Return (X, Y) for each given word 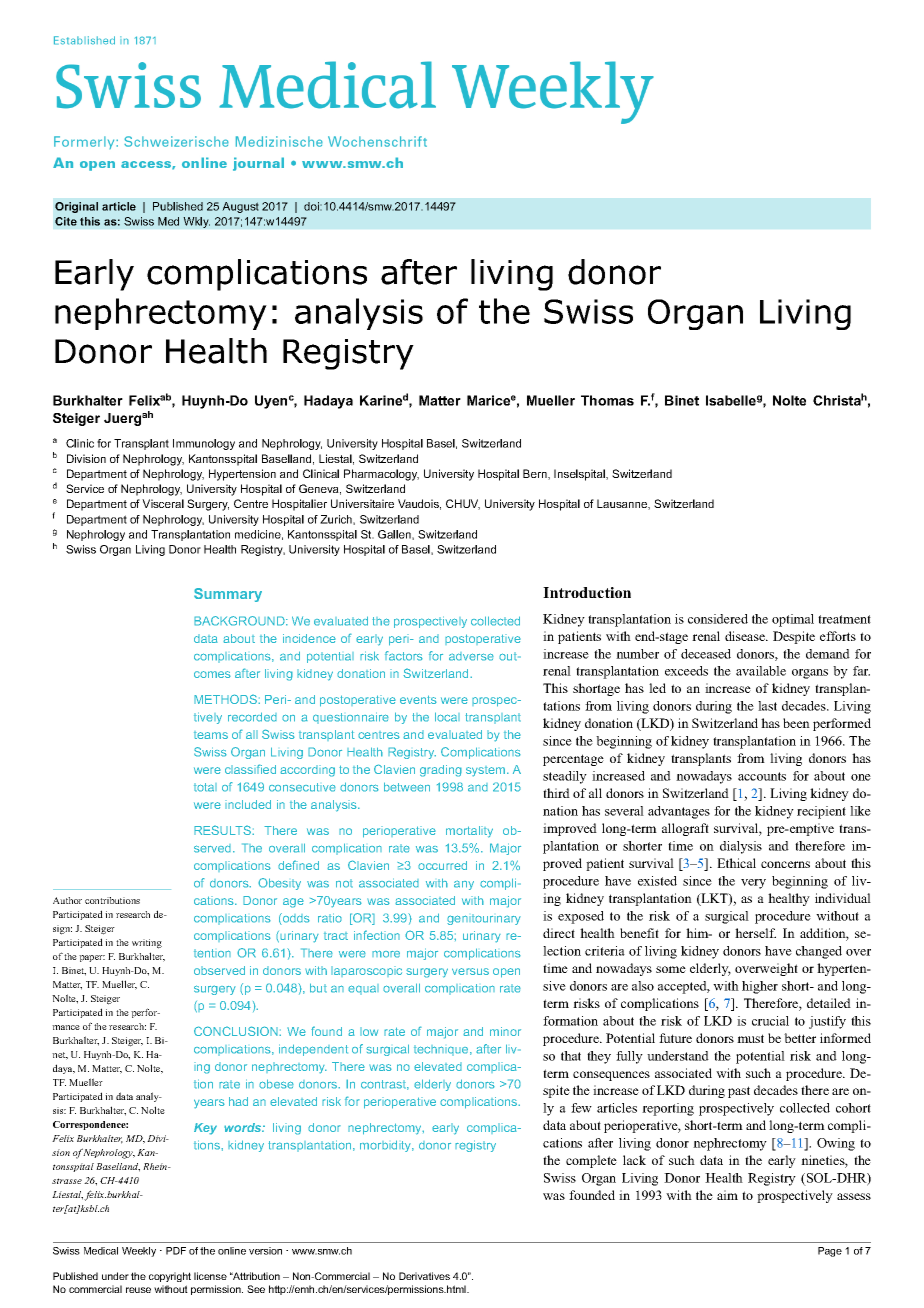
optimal (793, 620)
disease (746, 636)
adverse (471, 656)
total (205, 787)
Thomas (607, 400)
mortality (469, 832)
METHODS (226, 699)
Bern (536, 474)
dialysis (741, 847)
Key (205, 1129)
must (750, 1038)
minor (505, 1031)
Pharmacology (381, 475)
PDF (176, 1251)
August (240, 207)
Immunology (204, 444)
